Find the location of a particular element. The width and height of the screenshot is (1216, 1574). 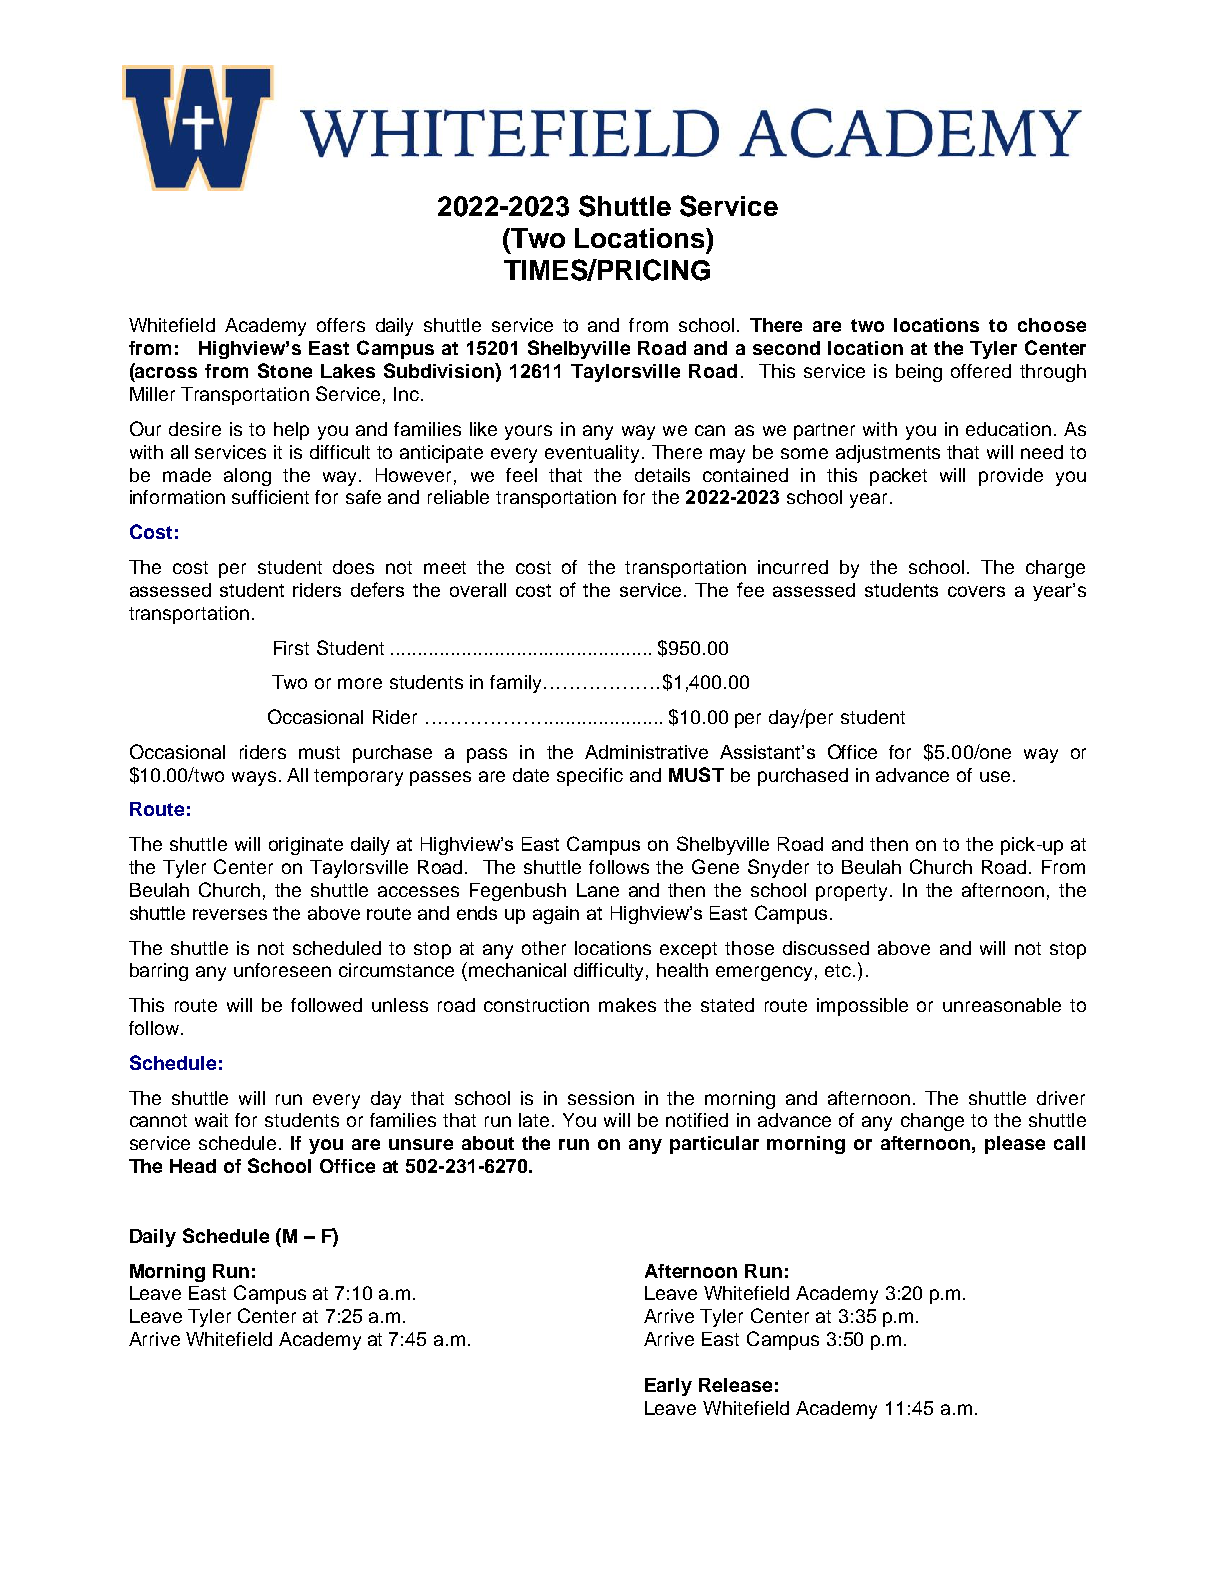

Head is located at coordinates (193, 1166).
